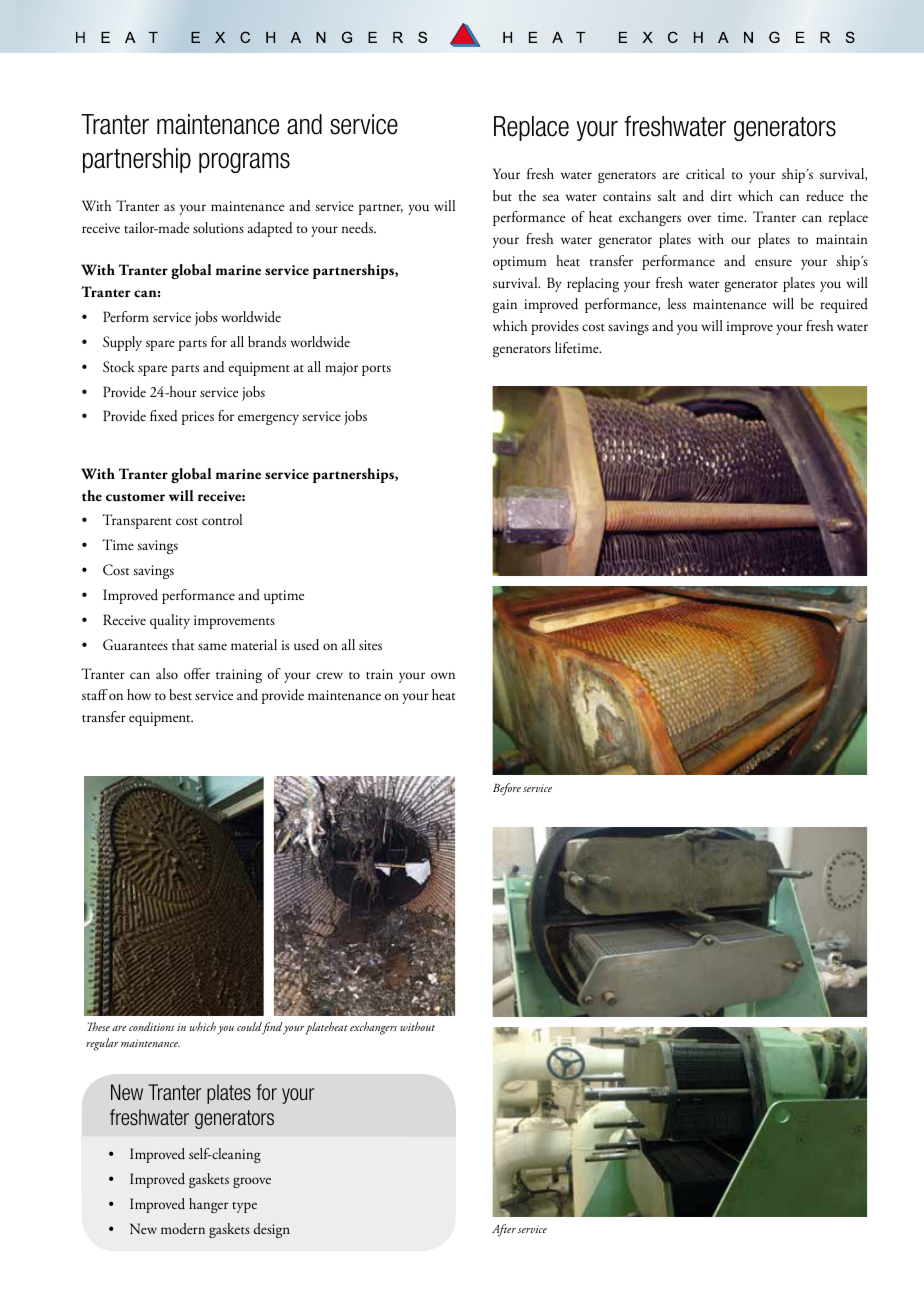  I want to click on best, so click(180, 694).
